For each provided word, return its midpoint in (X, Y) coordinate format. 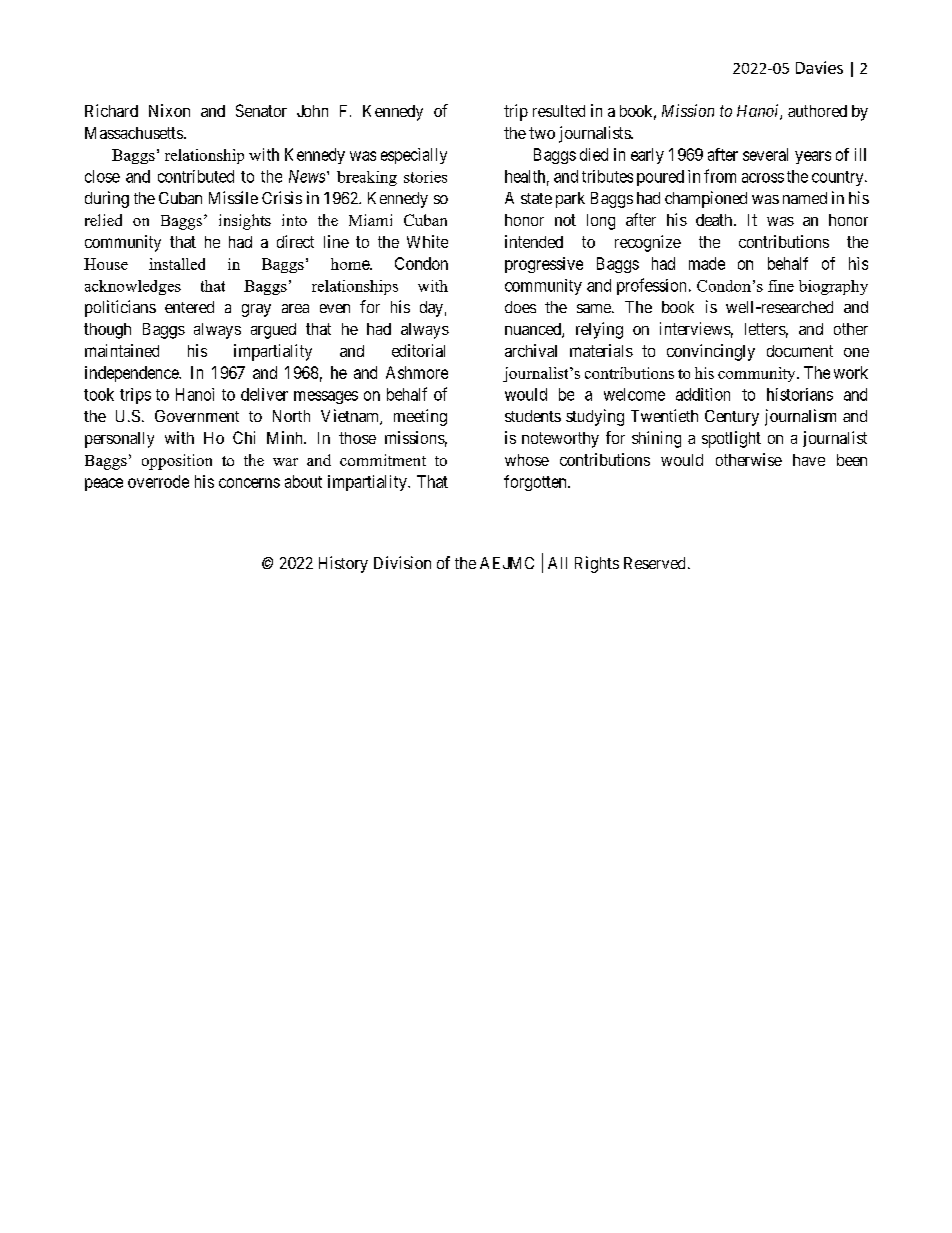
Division (402, 562)
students (533, 416)
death (715, 220)
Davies (819, 67)
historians (800, 394)
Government (197, 416)
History (343, 564)
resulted (559, 111)
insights (245, 222)
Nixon (169, 110)
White (427, 241)
